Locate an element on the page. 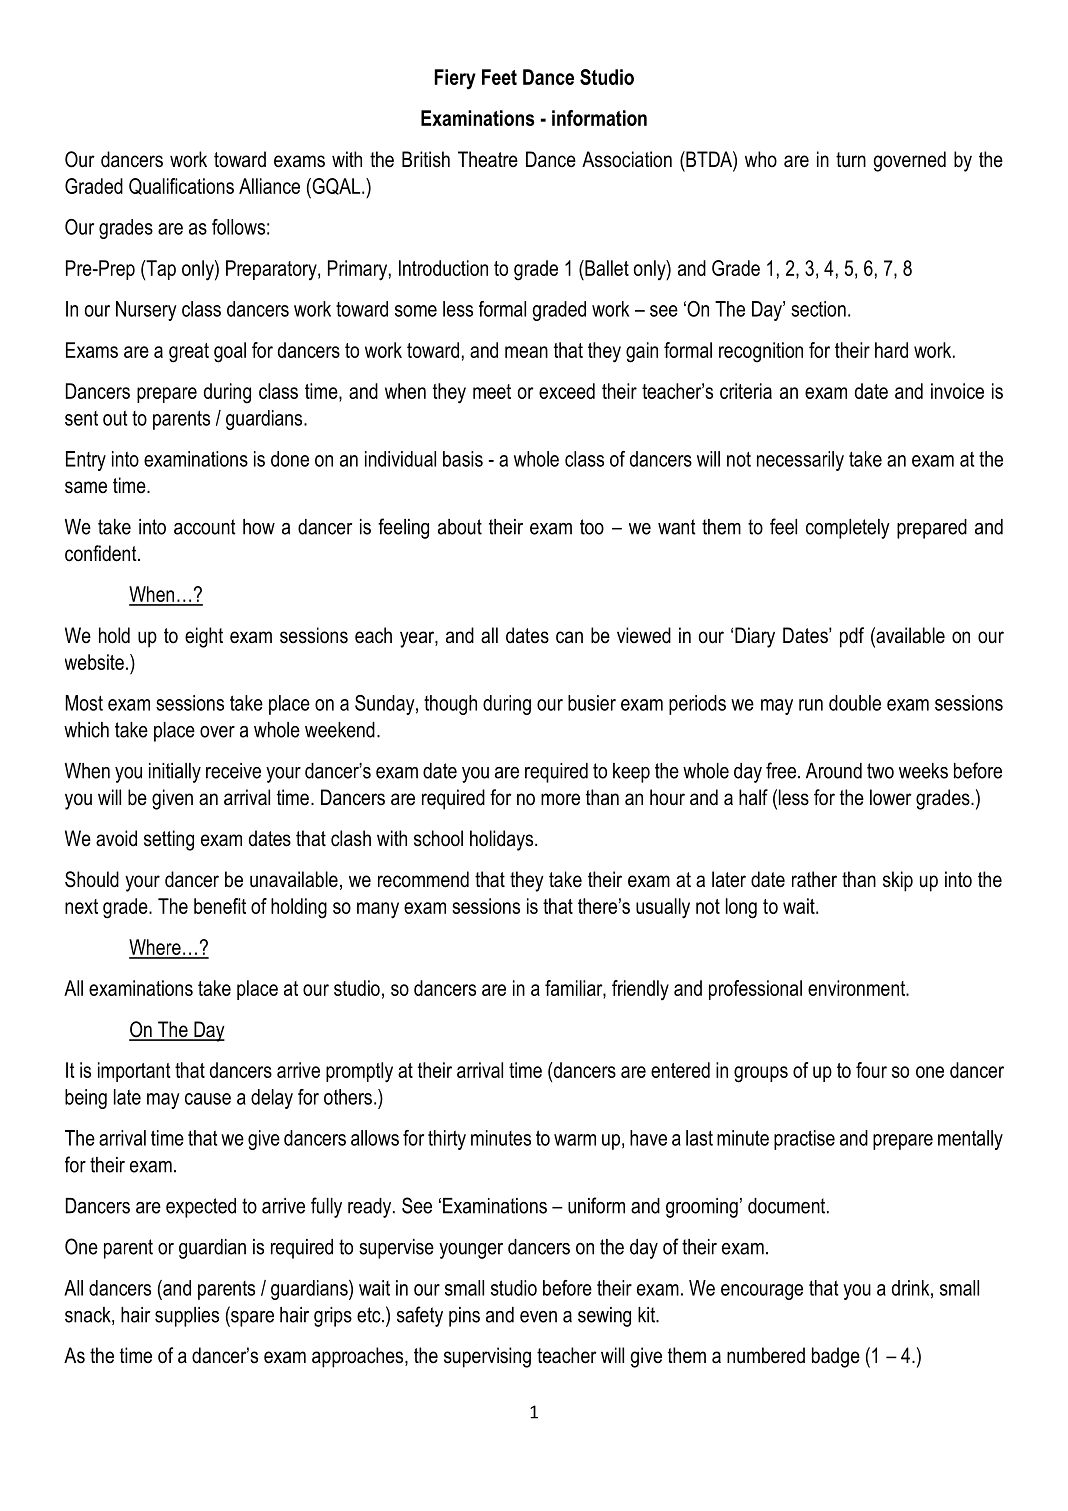 The width and height of the page is (1068, 1511). badge is located at coordinates (836, 1357).
